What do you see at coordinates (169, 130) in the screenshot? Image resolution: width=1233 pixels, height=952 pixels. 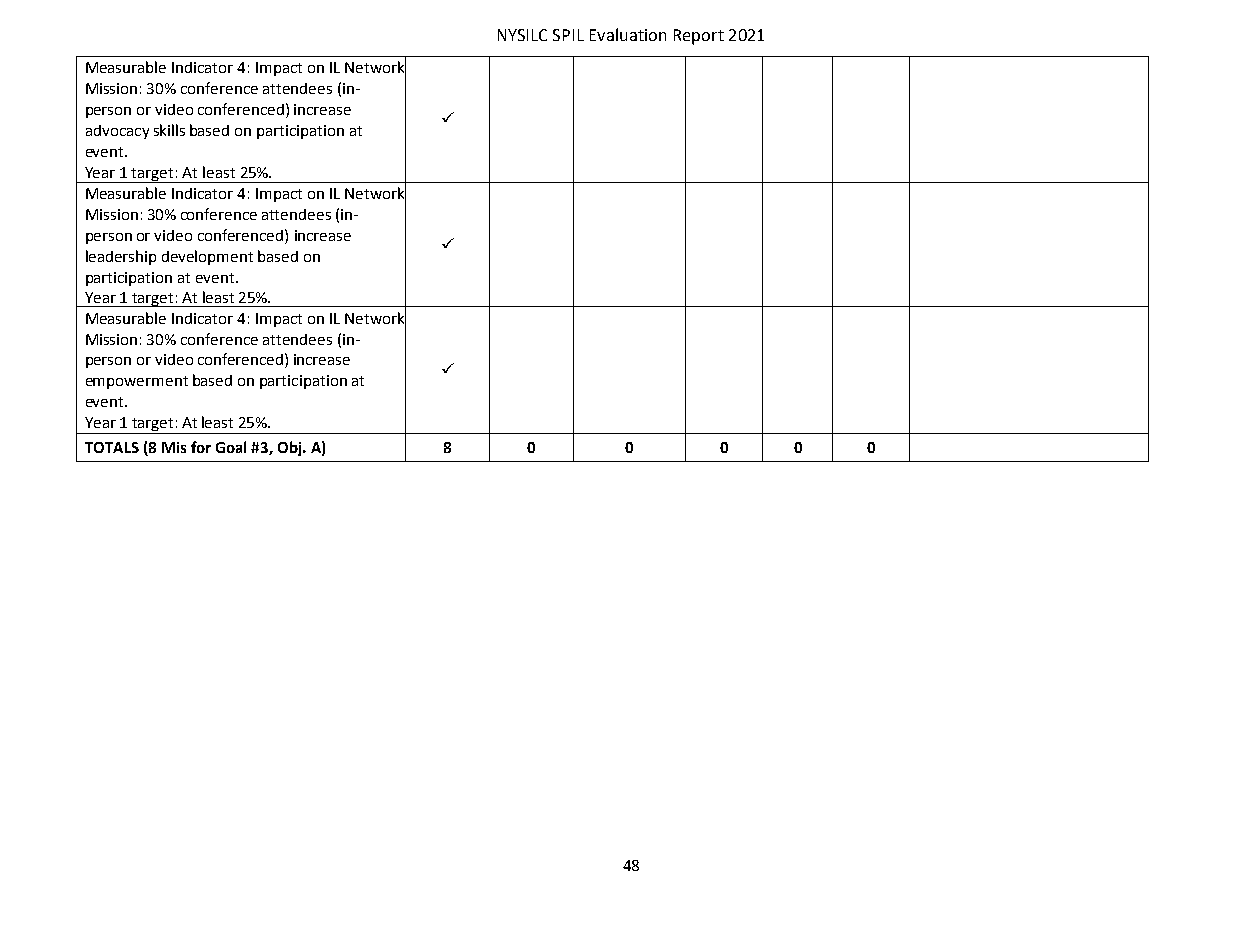 I see `skills` at bounding box center [169, 130].
